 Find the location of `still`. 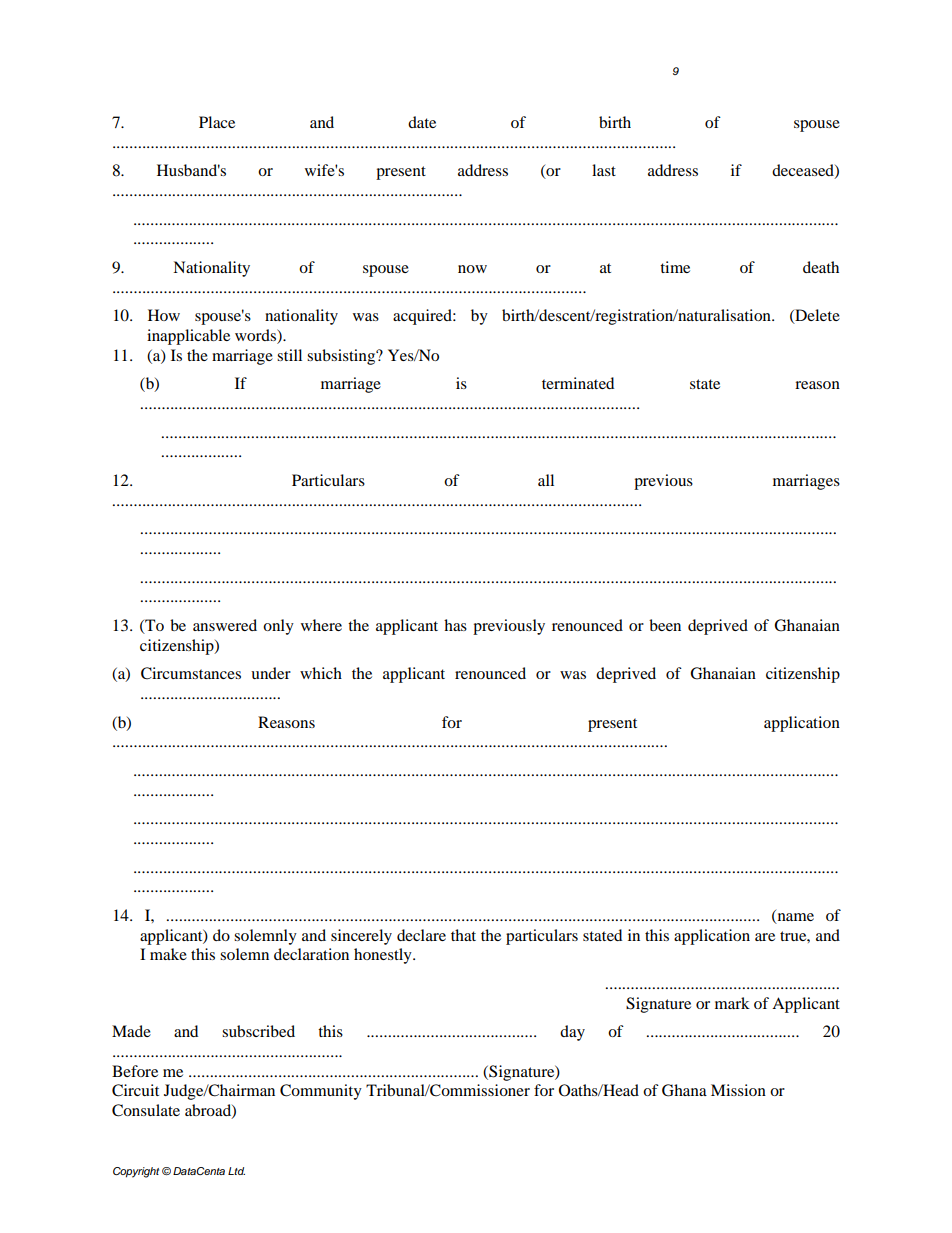

still is located at coordinates (289, 355).
